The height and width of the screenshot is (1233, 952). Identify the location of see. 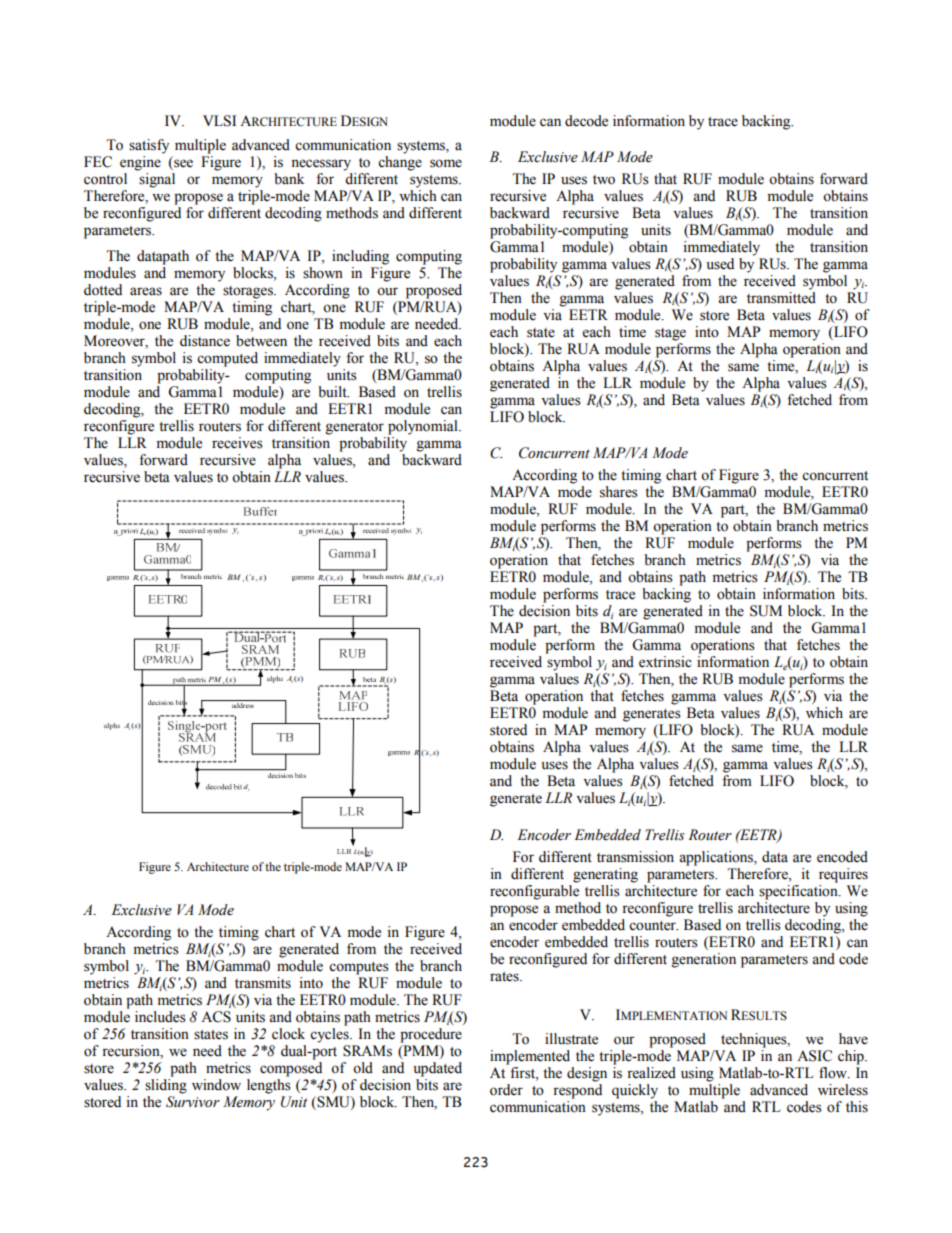
(183, 163).
